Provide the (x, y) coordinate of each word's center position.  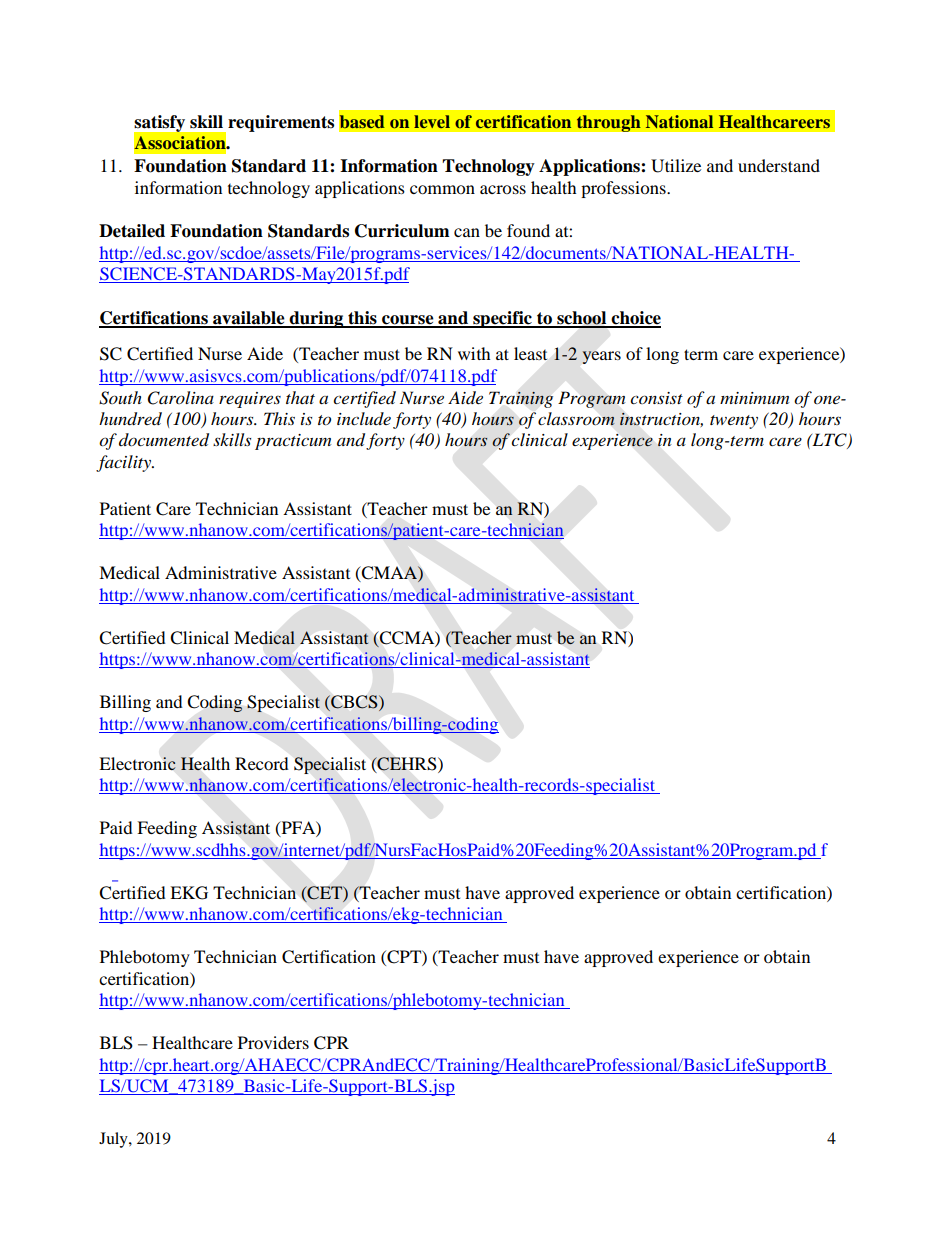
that (300, 397)
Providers (273, 1042)
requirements (281, 123)
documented (164, 440)
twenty (734, 422)
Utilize (676, 166)
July (114, 1140)
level (432, 121)
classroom (576, 419)
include (364, 418)
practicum (293, 442)
